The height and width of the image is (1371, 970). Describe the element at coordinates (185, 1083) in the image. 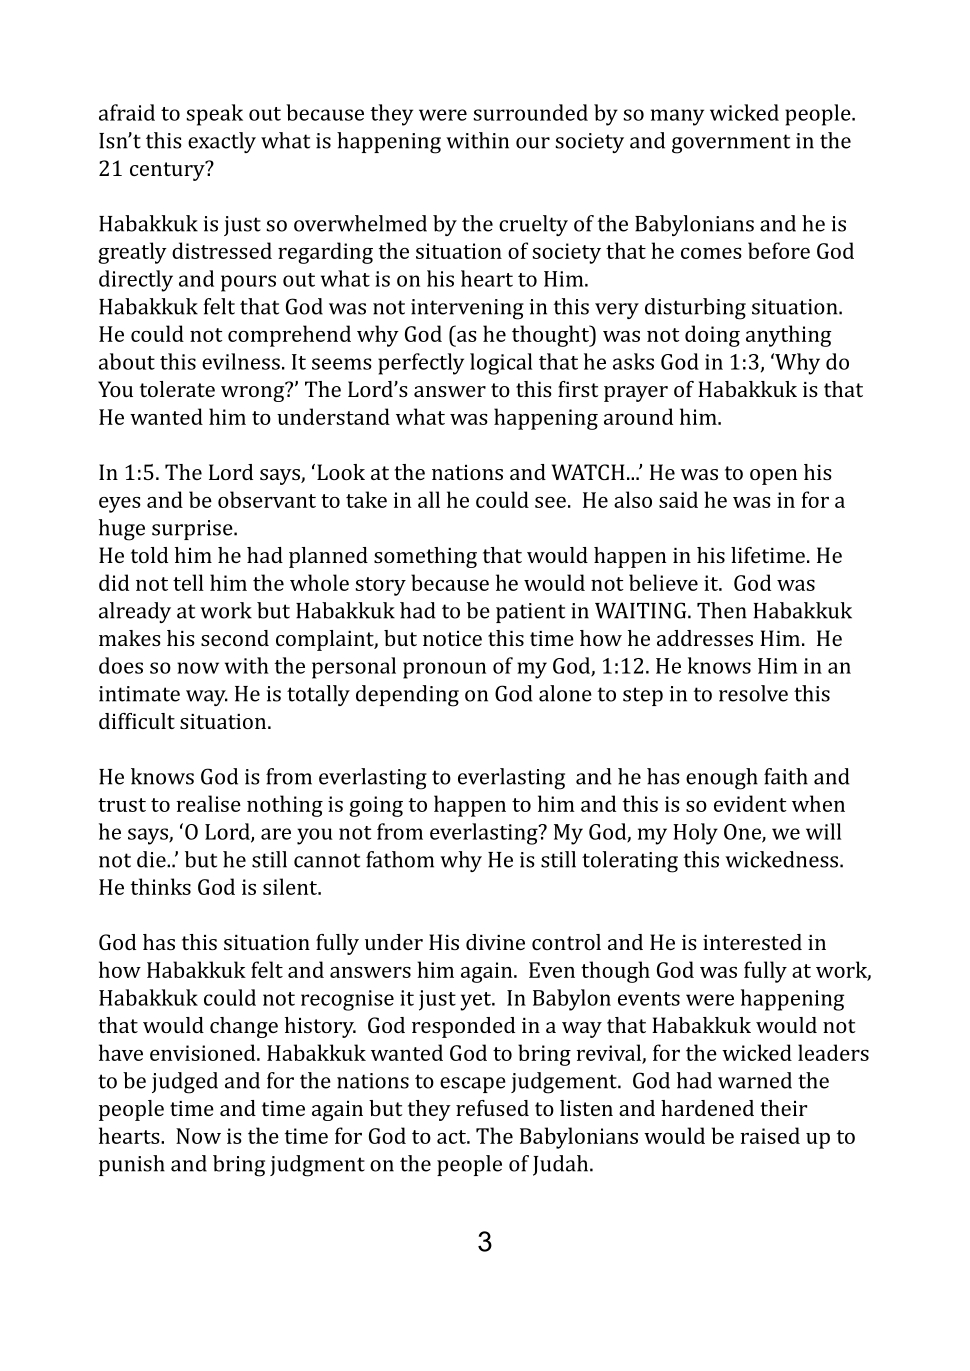

I see `judged` at that location.
